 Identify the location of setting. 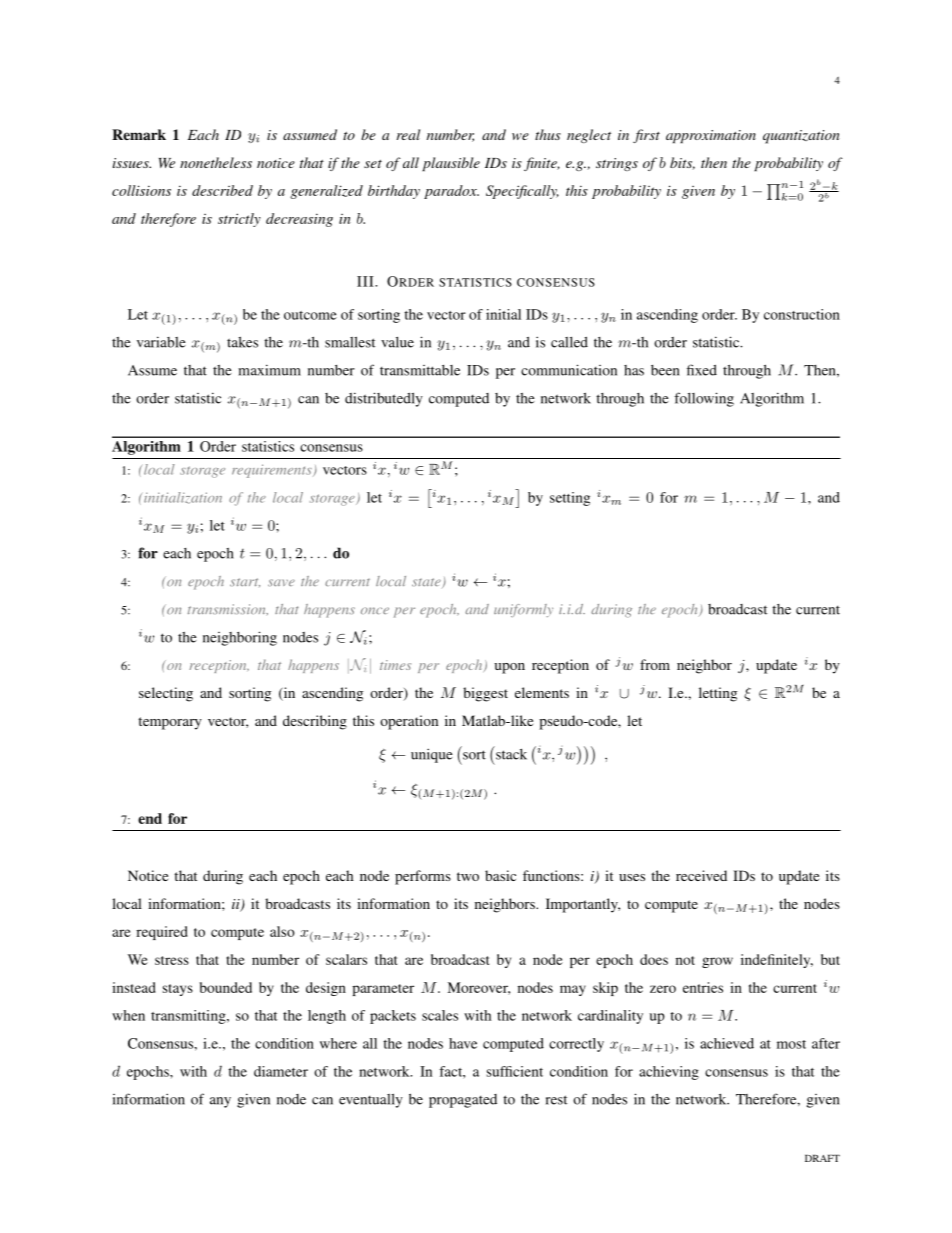
(570, 499).
